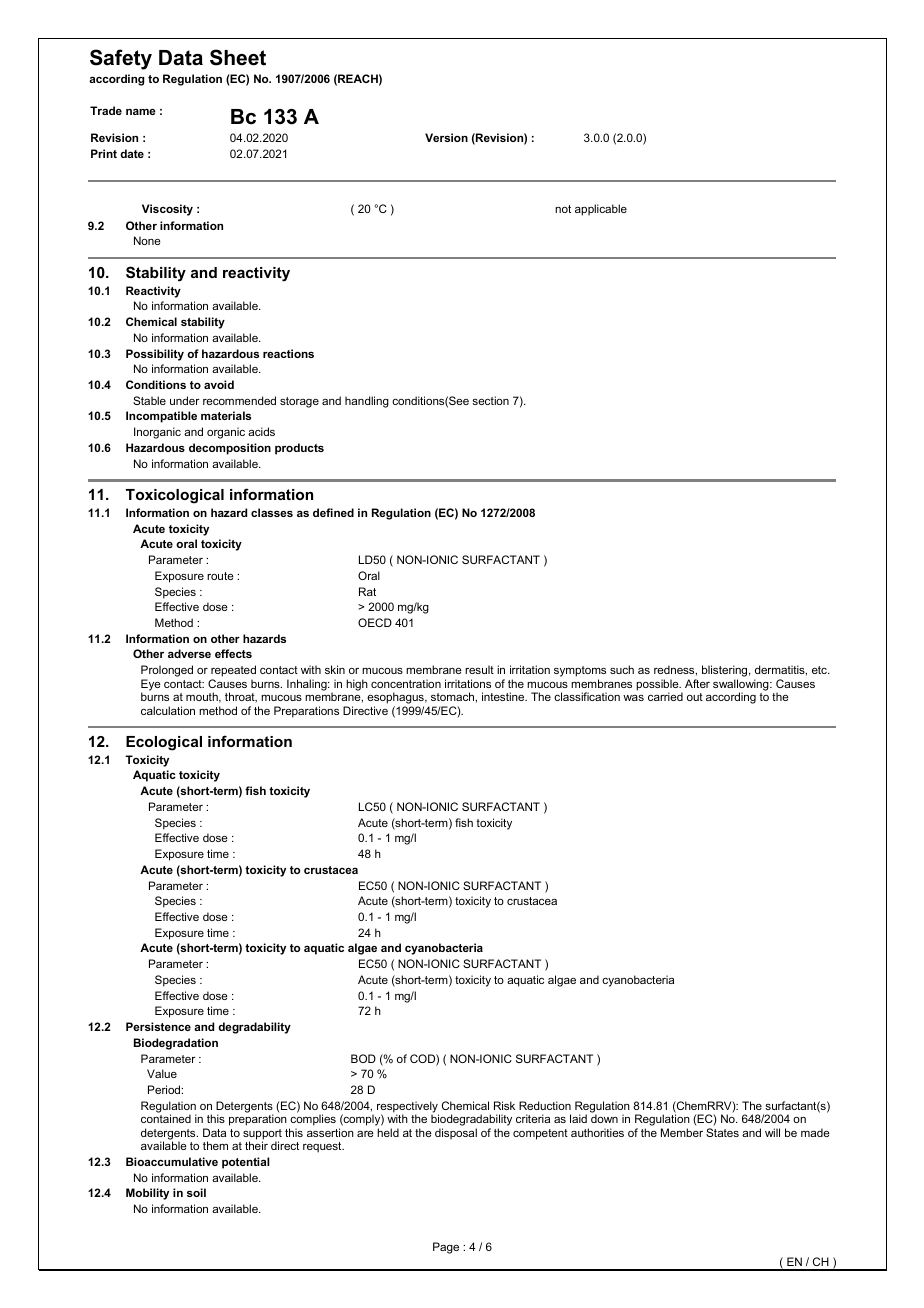  What do you see at coordinates (164, 743) in the page?
I see `Ecological` at bounding box center [164, 743].
